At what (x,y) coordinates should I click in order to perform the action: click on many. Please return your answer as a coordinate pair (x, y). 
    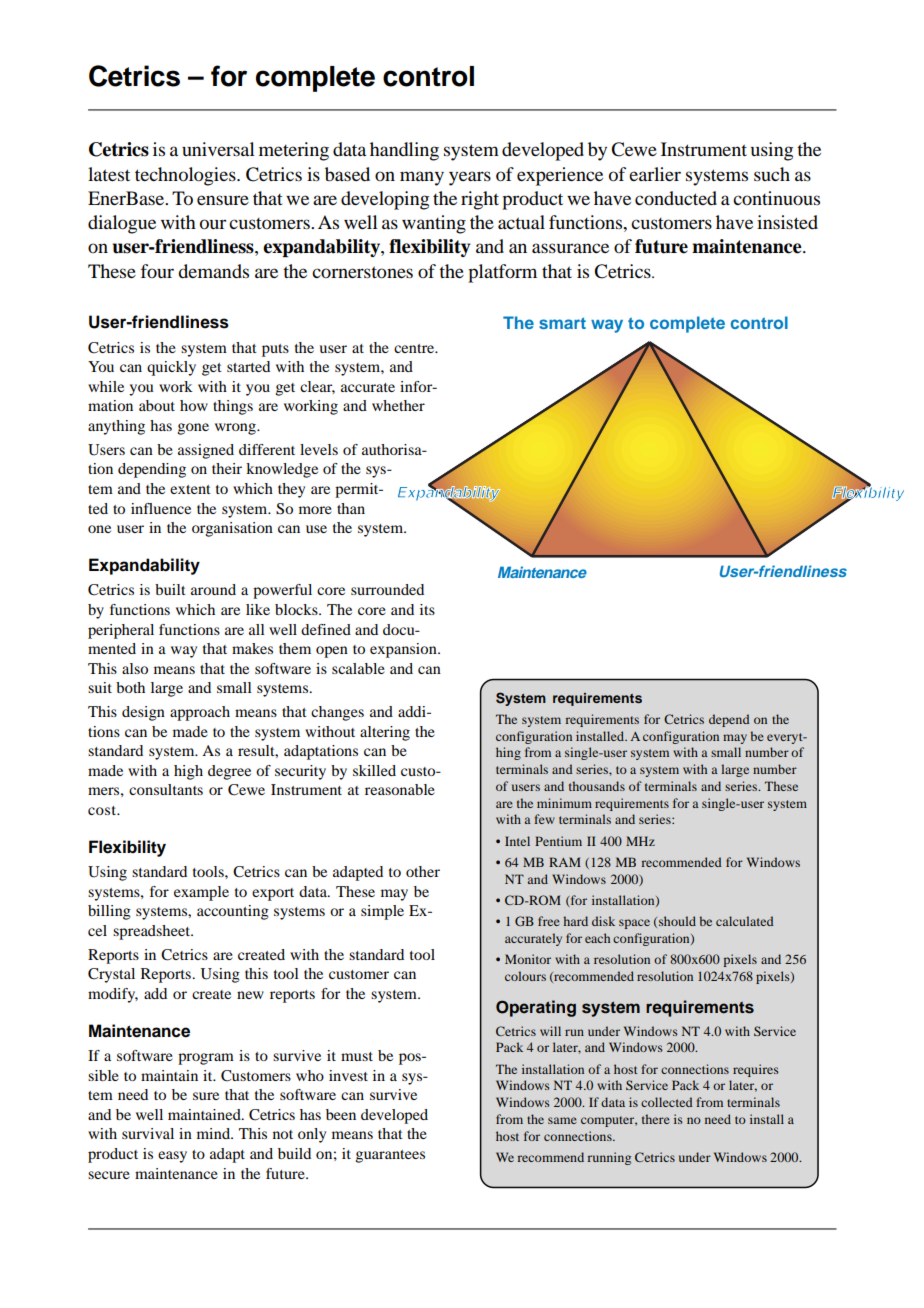
    Looking at the image, I should click on (422, 178).
